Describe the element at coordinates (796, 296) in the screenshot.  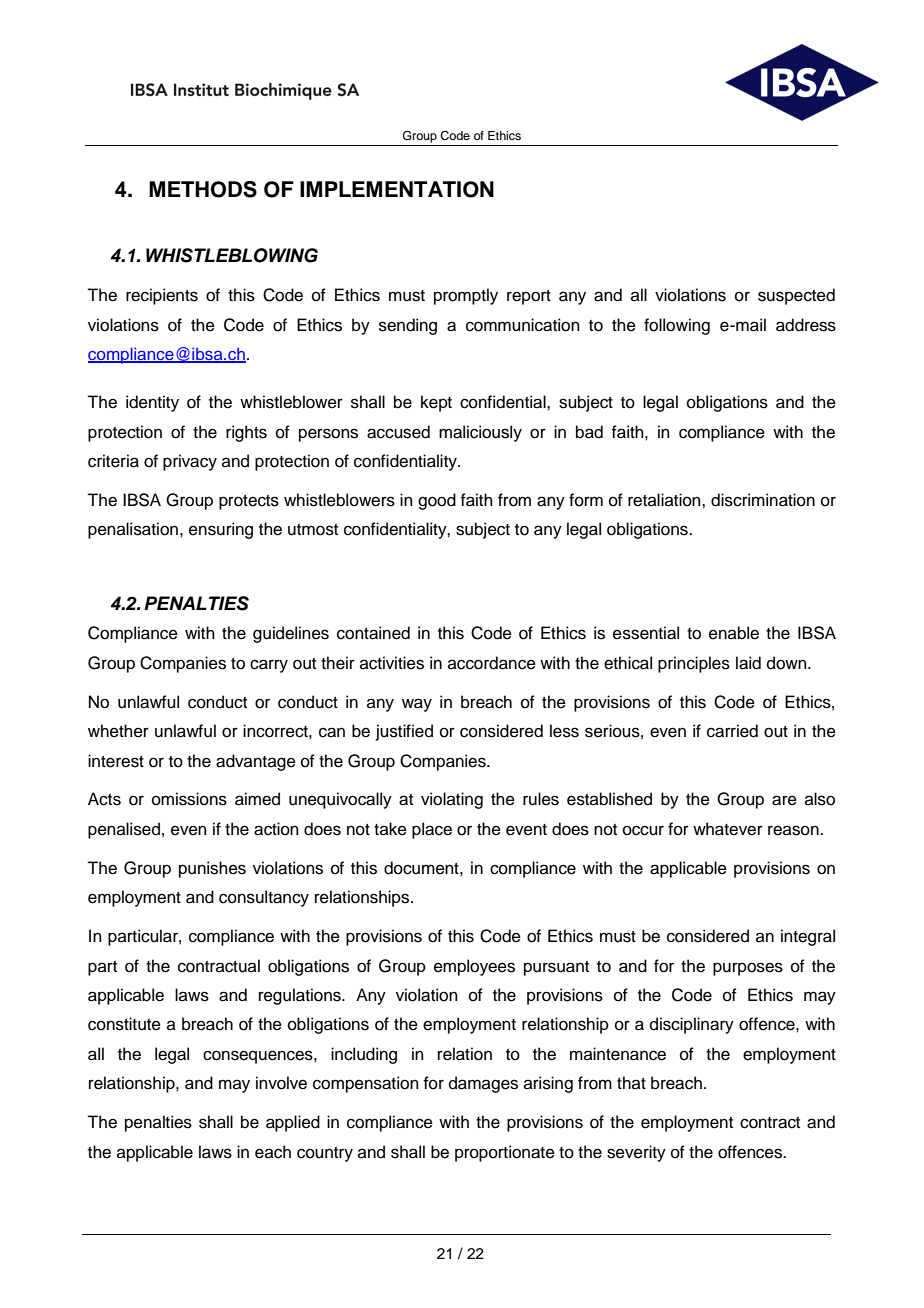
I see `suspected` at that location.
